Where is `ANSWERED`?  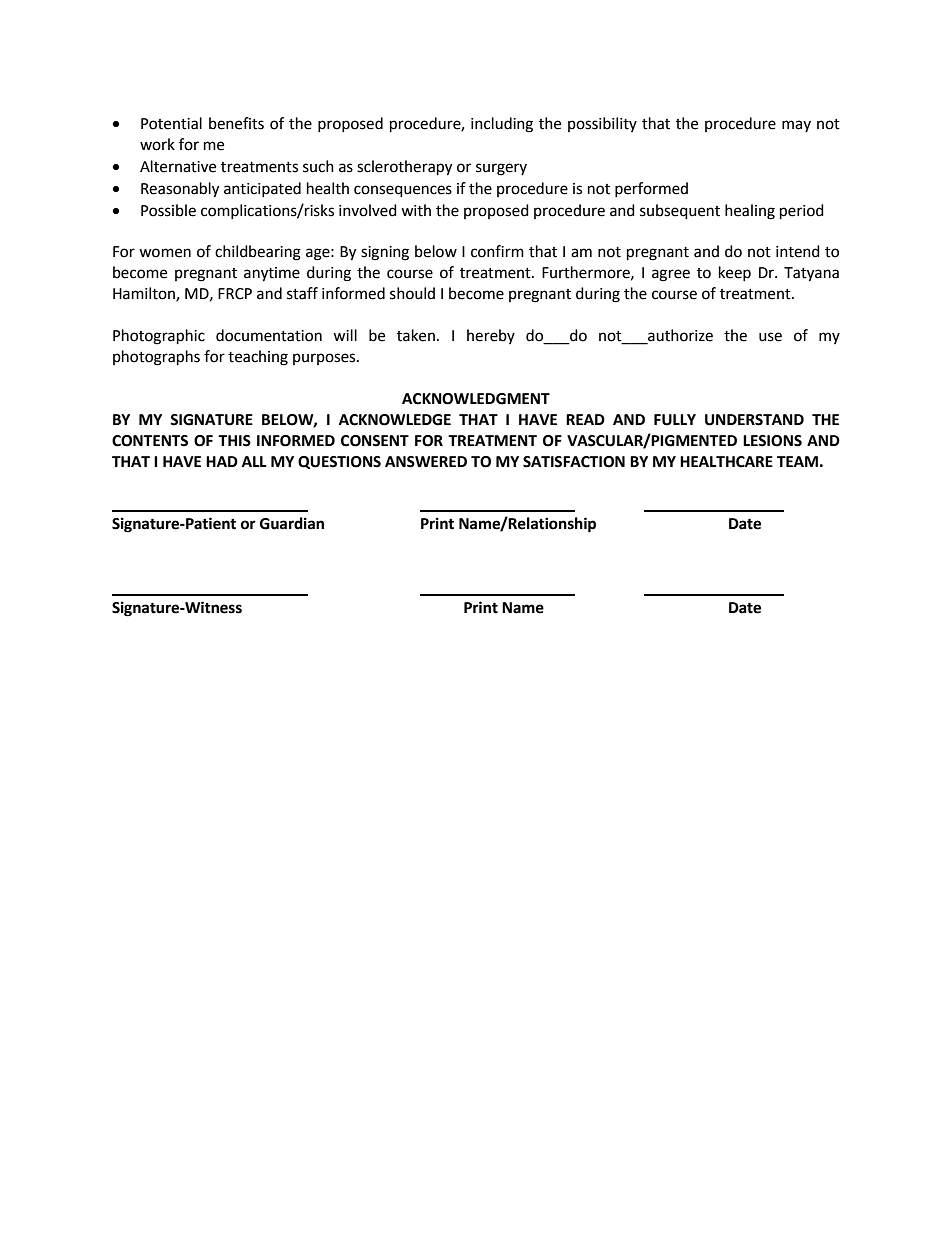
ANSWERED is located at coordinates (426, 462).
